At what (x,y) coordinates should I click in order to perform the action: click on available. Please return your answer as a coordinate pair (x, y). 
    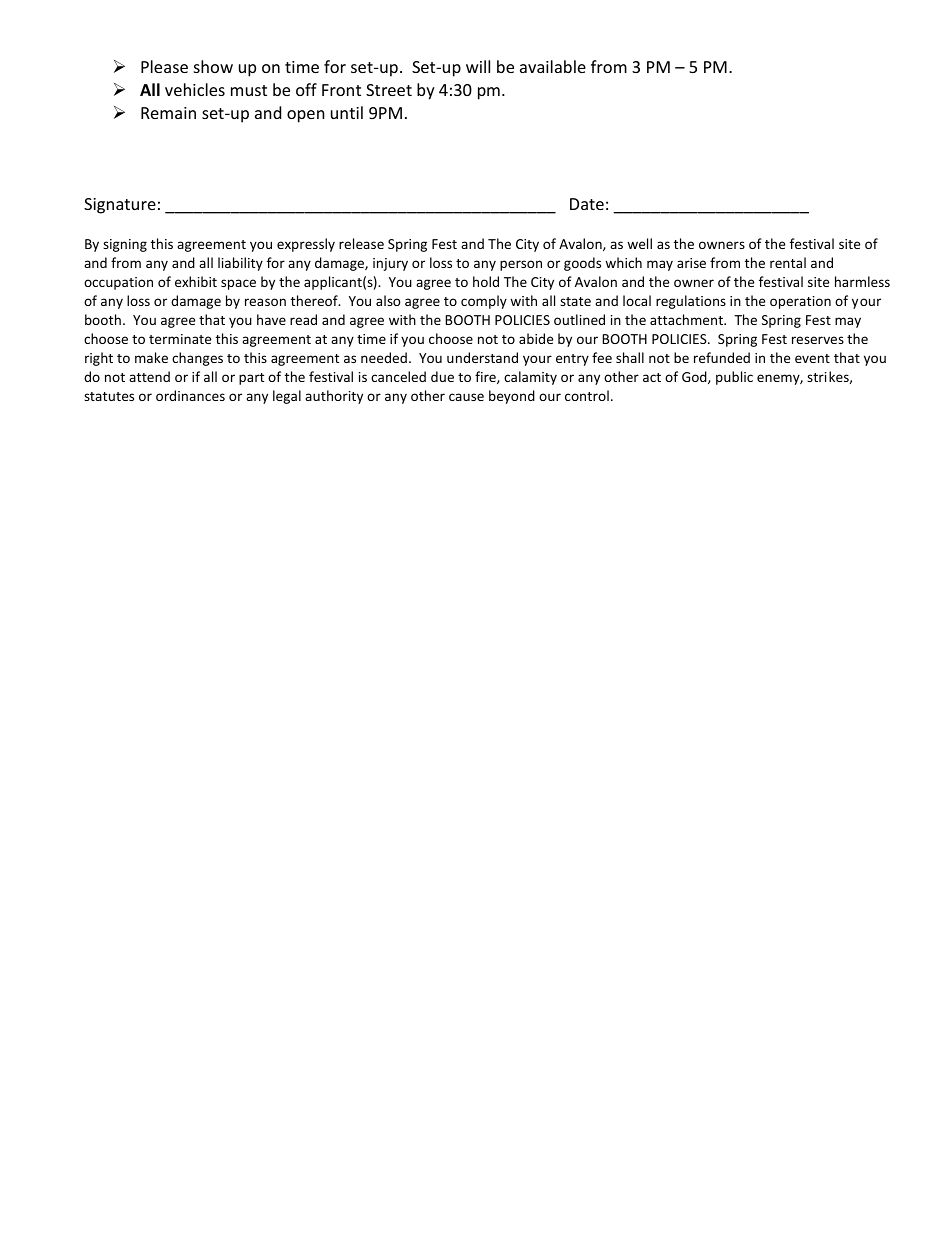
    Looking at the image, I should click on (553, 66).
